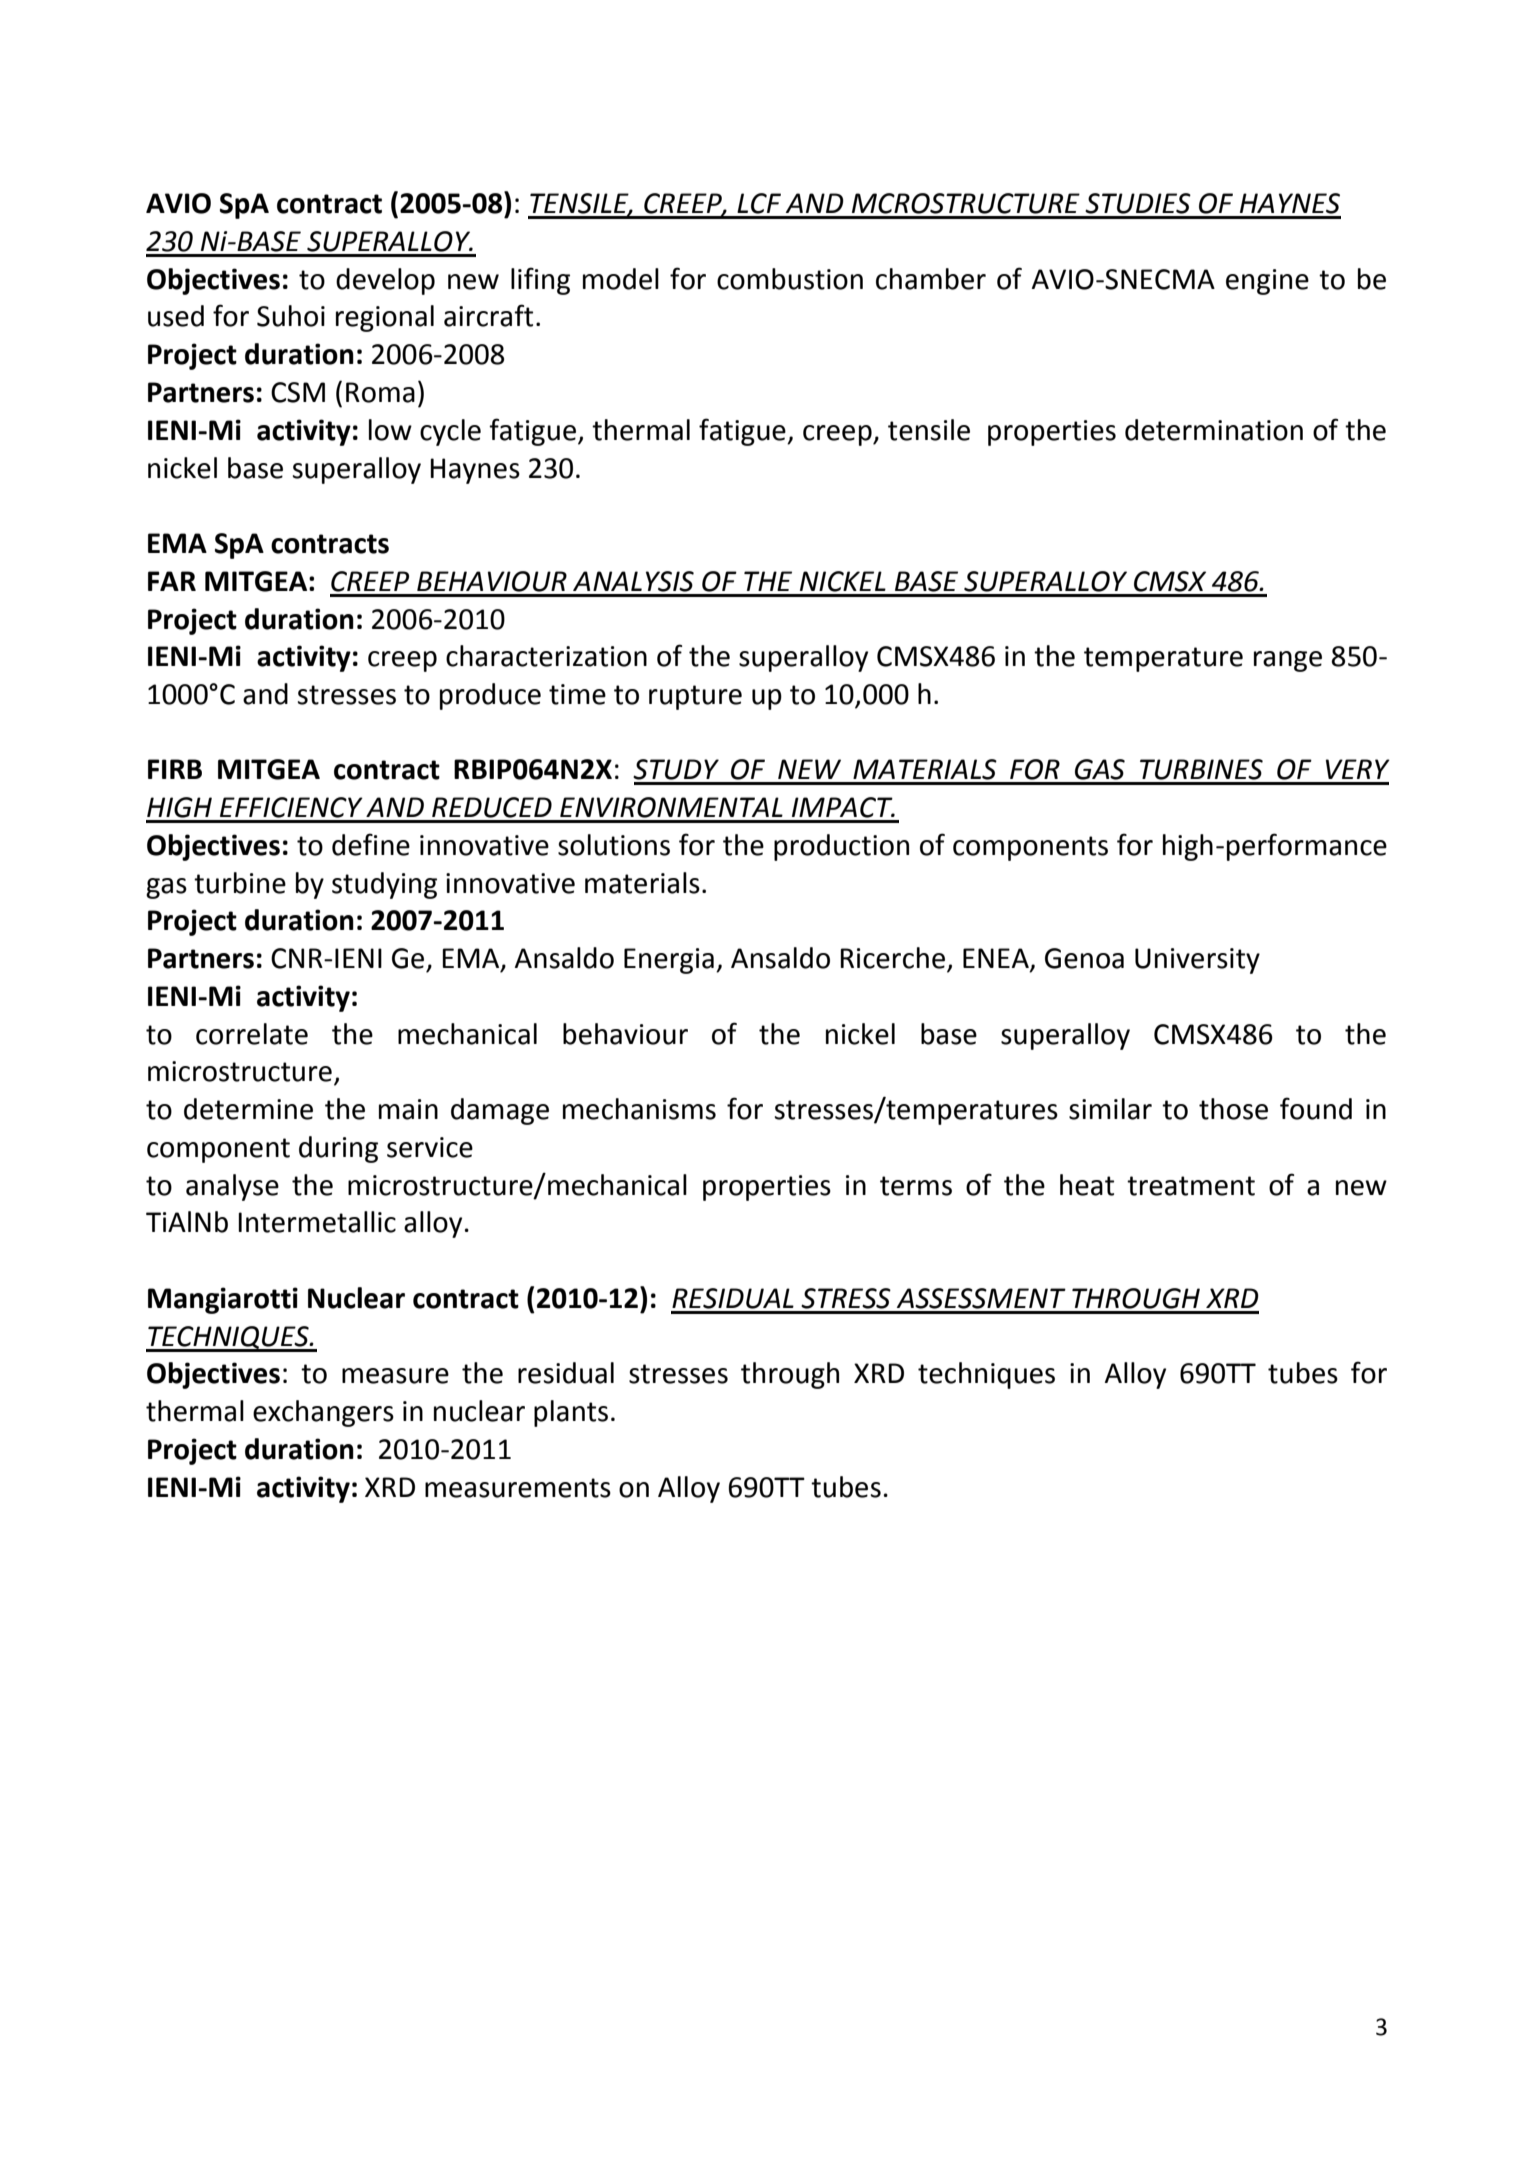 Image resolution: width=1534 pixels, height=2169 pixels. Describe the element at coordinates (1288, 661) in the screenshot. I see `range` at that location.
